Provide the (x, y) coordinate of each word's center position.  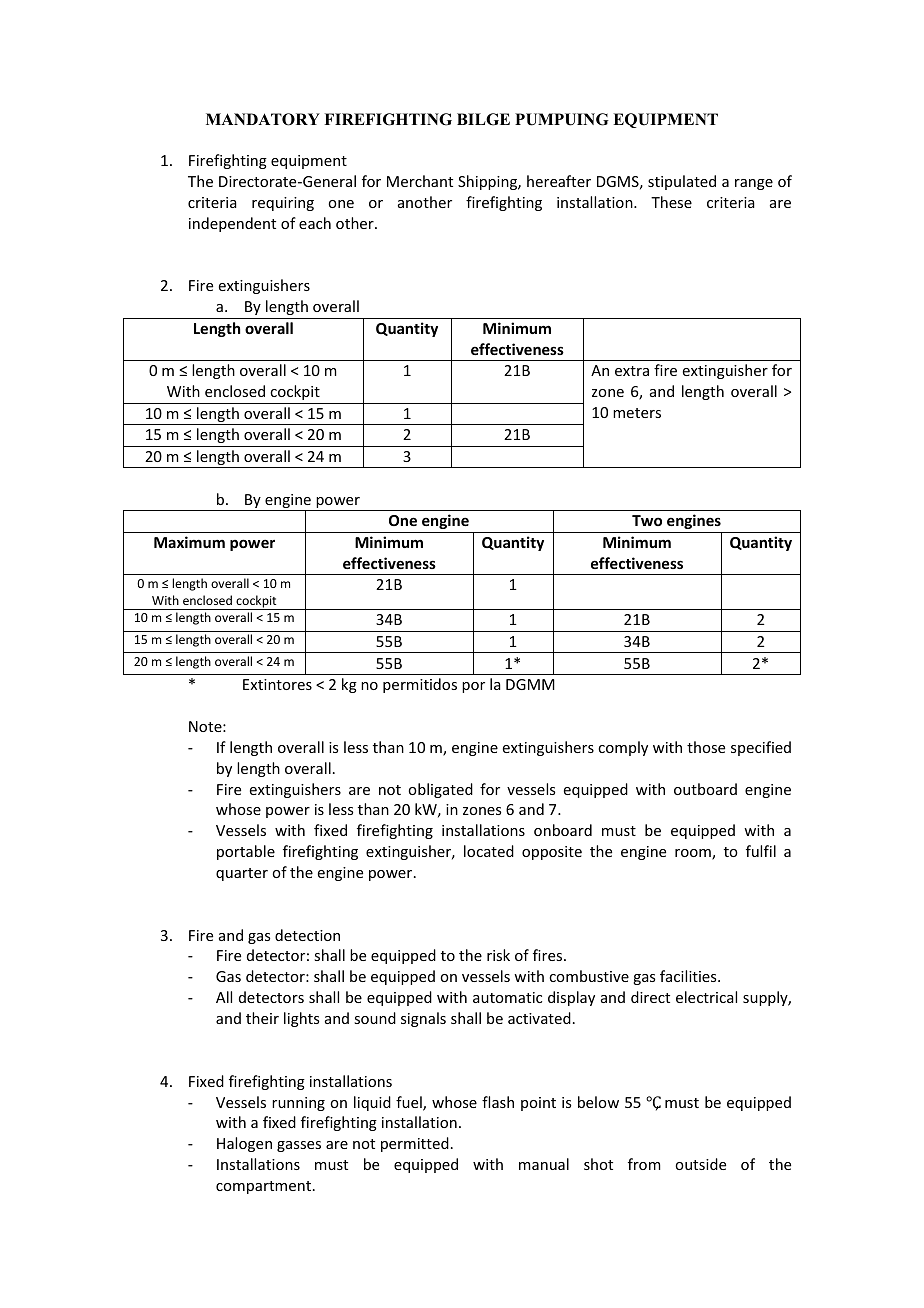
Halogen (244, 1144)
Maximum (189, 542)
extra (632, 371)
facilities (689, 976)
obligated (440, 790)
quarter (242, 874)
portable (246, 852)
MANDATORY (263, 119)
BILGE (483, 119)
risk (498, 955)
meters (637, 413)
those (706, 747)
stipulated (682, 182)
